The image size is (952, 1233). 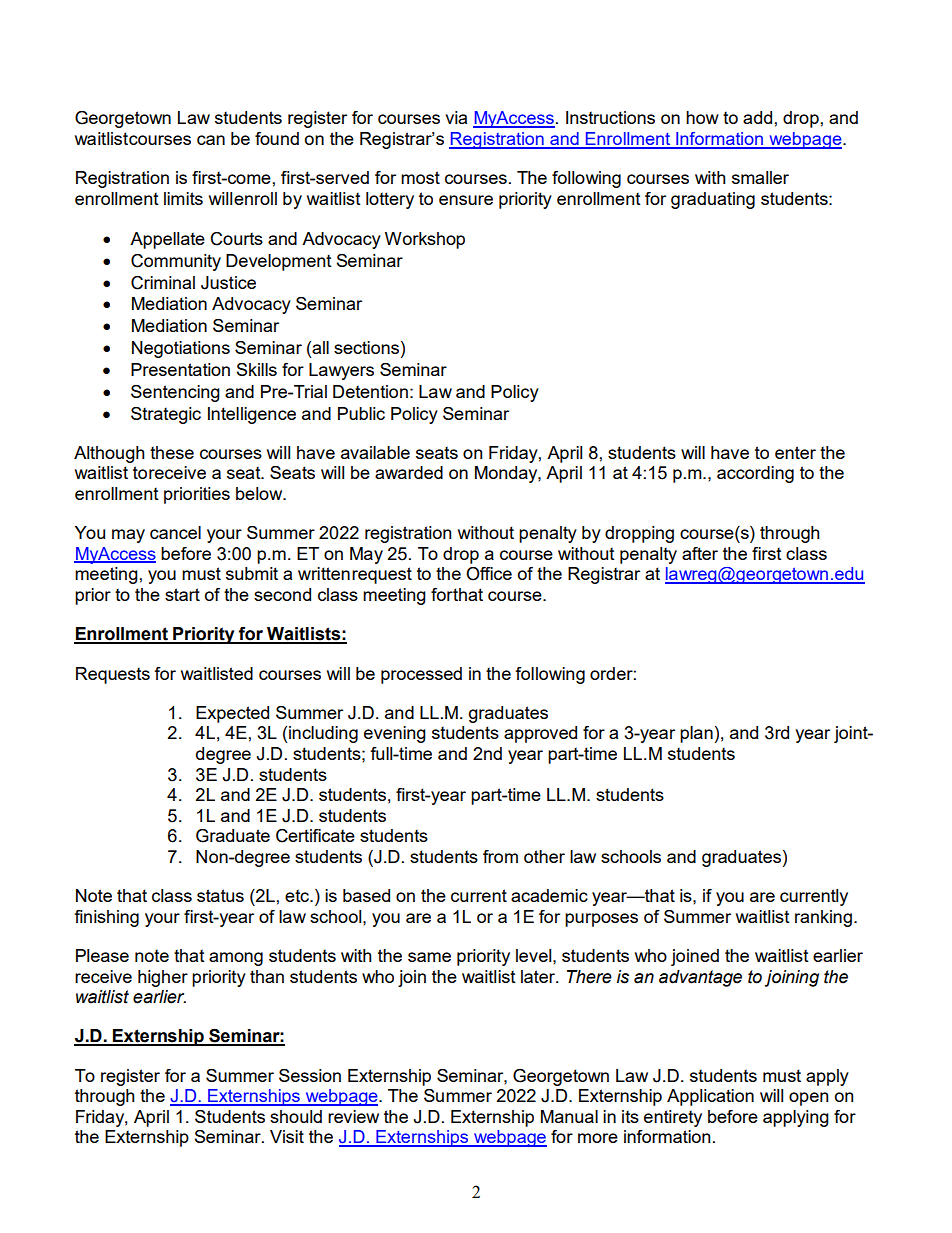 I want to click on Detention, so click(x=370, y=391).
